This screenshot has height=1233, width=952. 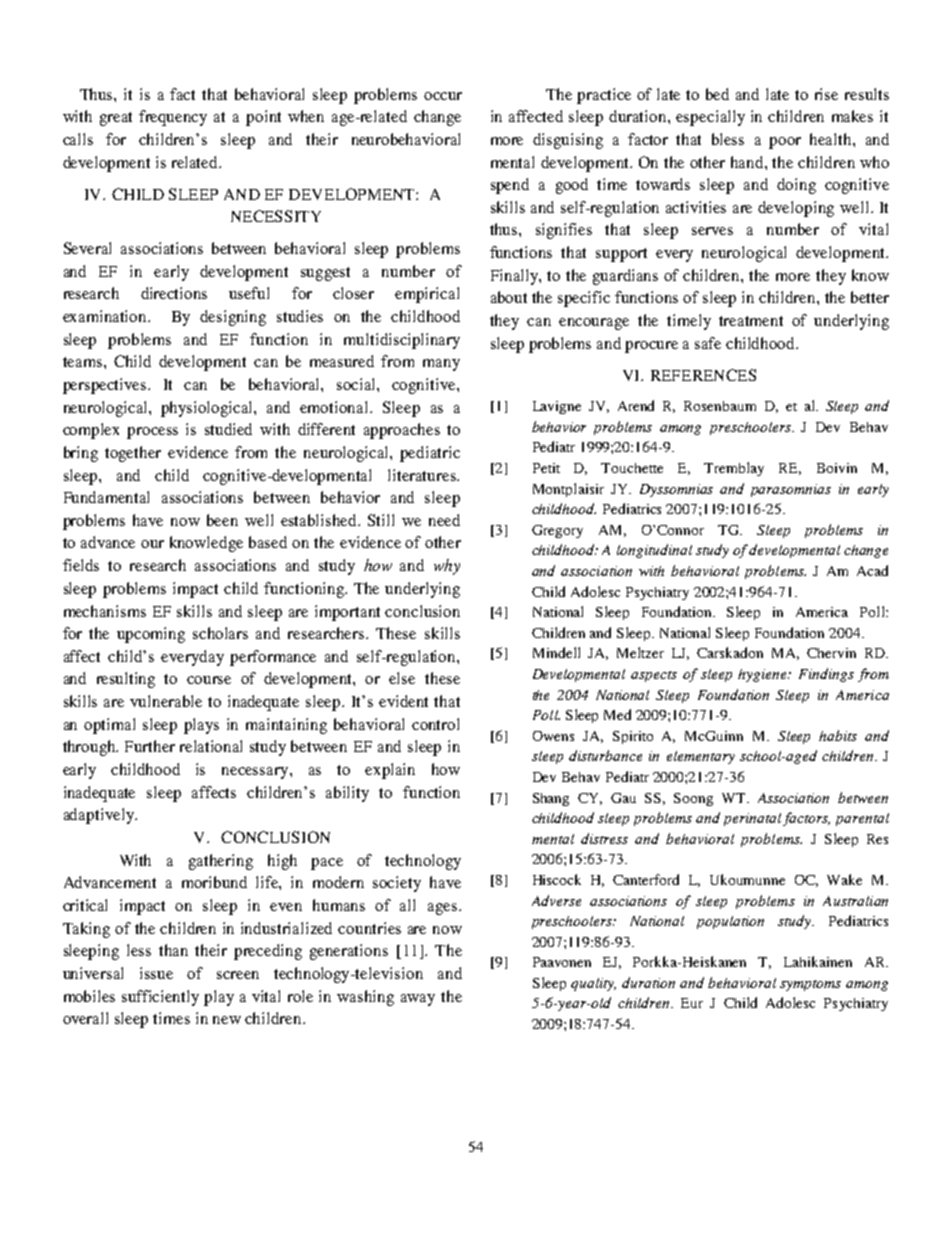 I want to click on Lavigne, so click(x=557, y=407).
